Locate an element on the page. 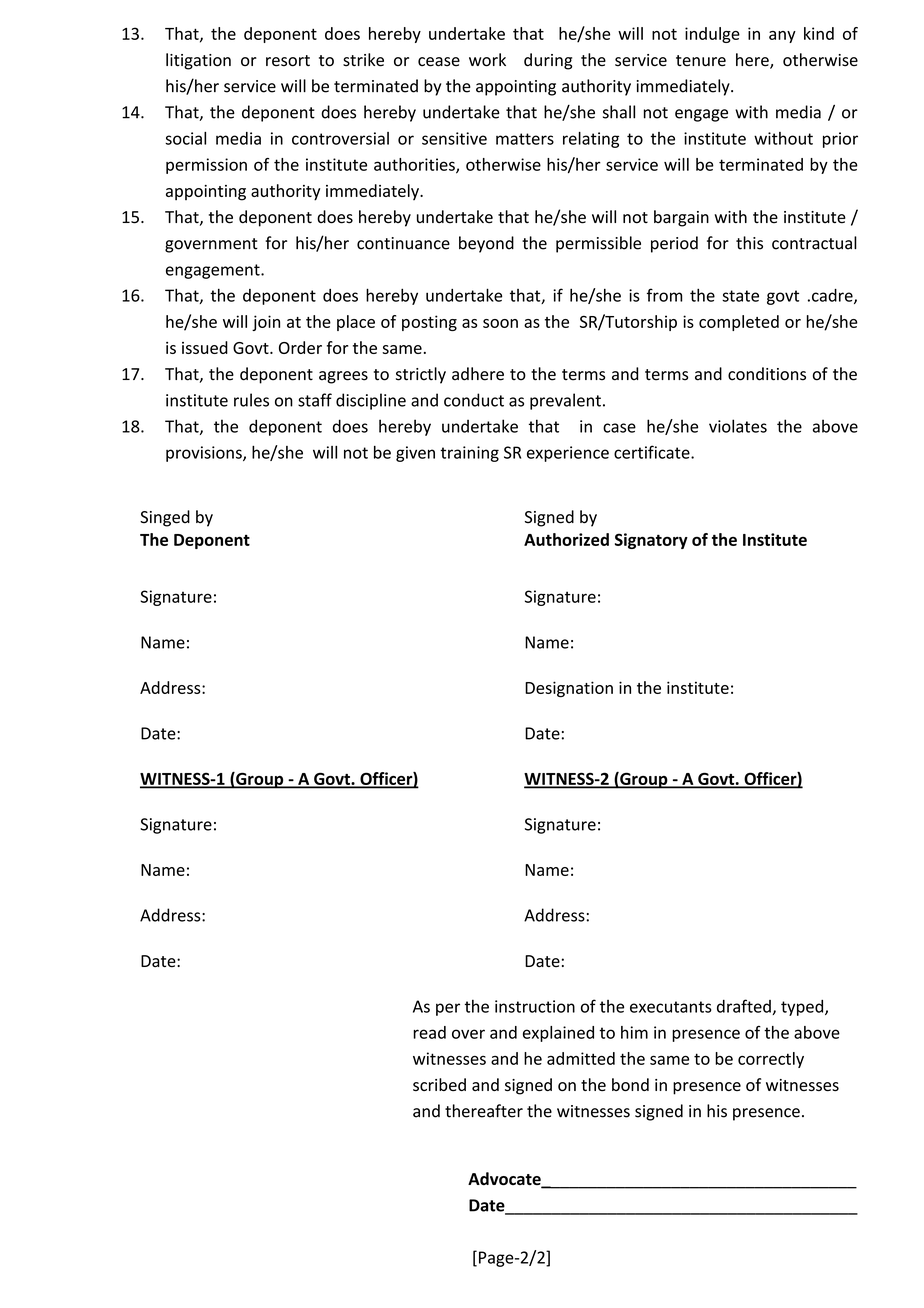 Image resolution: width=924 pixels, height=1308 pixels. provisions is located at coordinates (205, 454).
